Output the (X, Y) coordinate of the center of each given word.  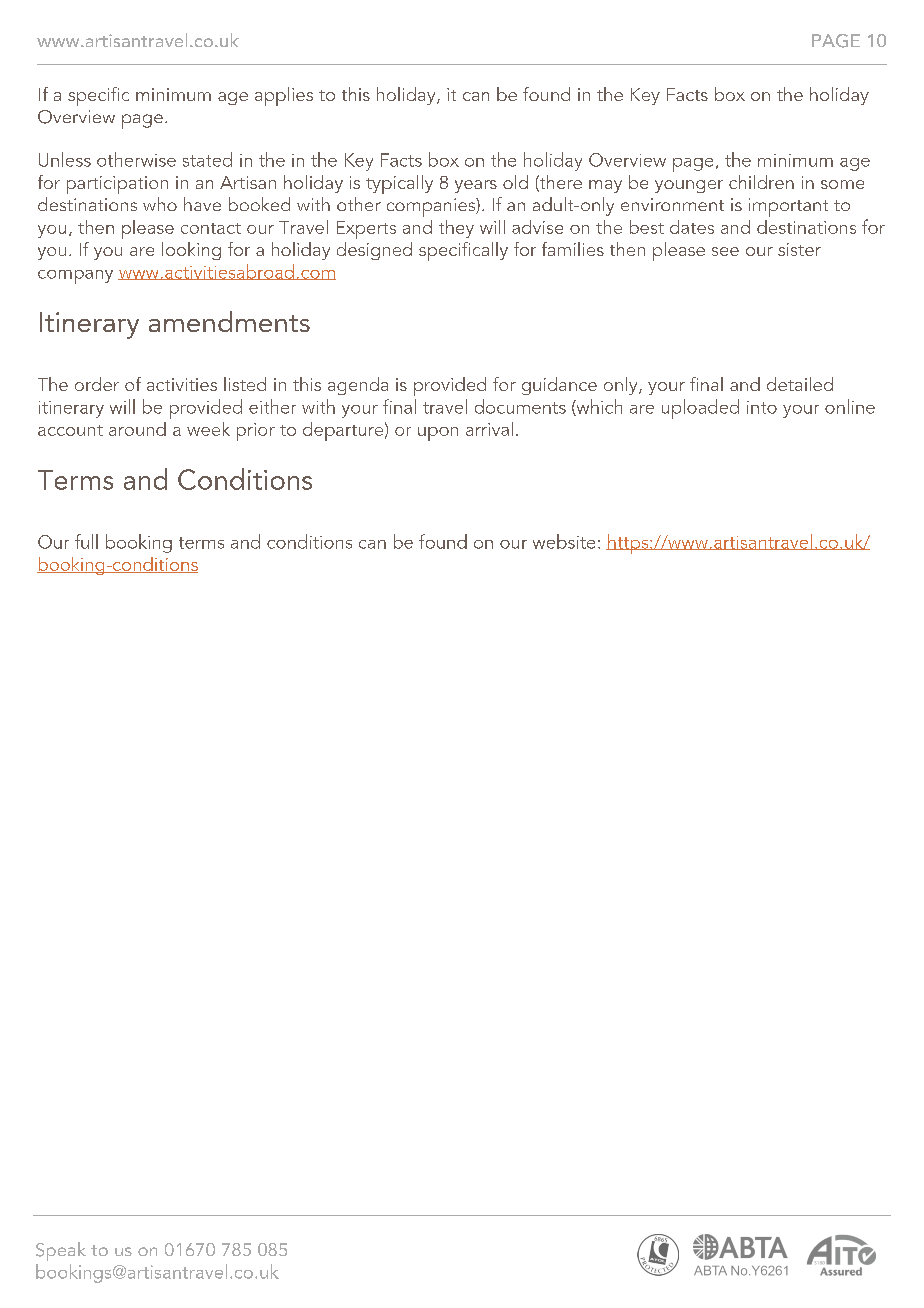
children (761, 182)
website (564, 541)
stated (207, 159)
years (476, 186)
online (850, 406)
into (762, 407)
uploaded (700, 409)
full (86, 541)
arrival (489, 429)
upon (438, 434)
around (137, 429)
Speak (61, 1251)
